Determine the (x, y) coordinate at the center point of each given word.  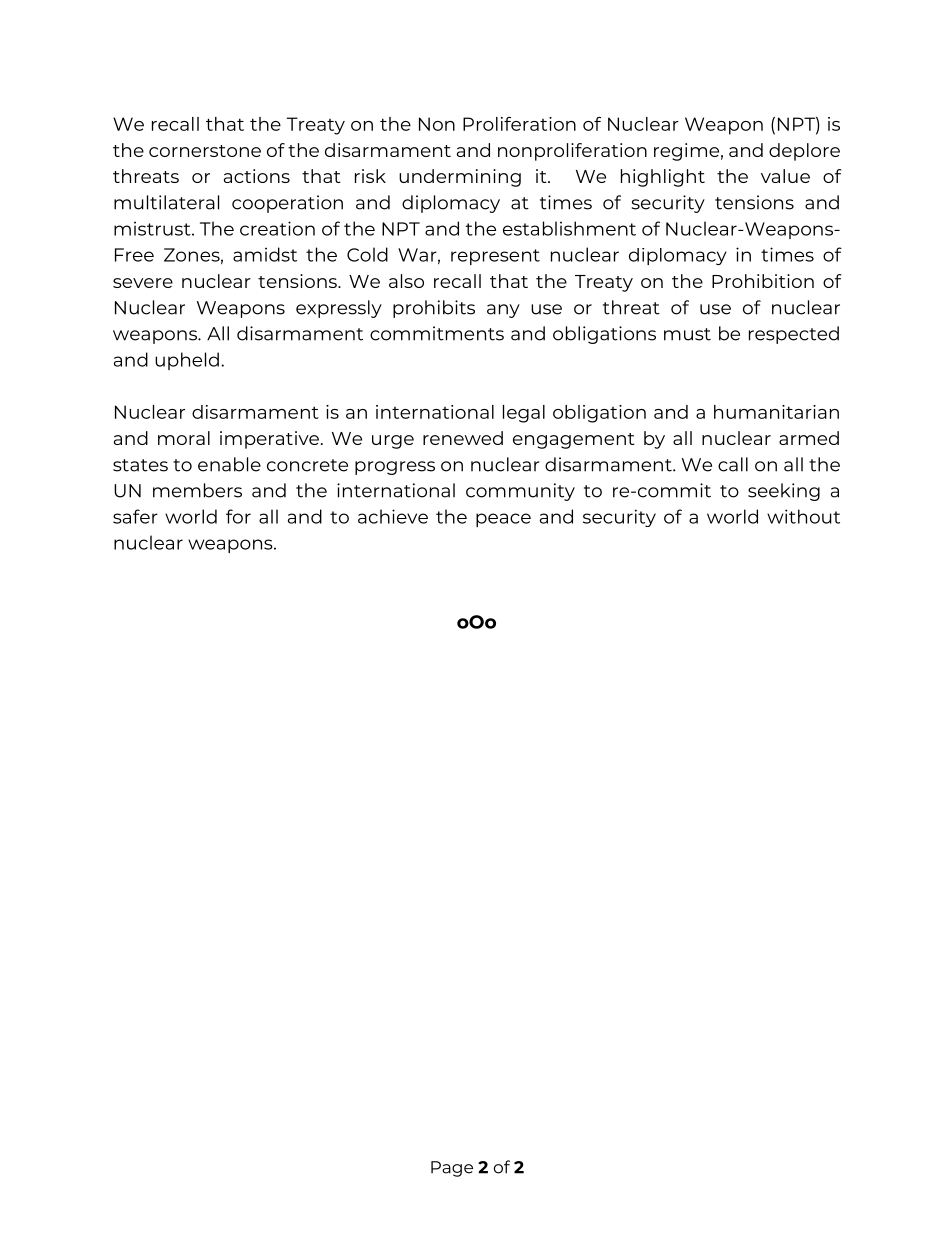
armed (809, 438)
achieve (393, 516)
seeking (784, 492)
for (238, 516)
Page (452, 1169)
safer (135, 516)
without (803, 516)
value (785, 176)
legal (524, 414)
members (197, 490)
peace (503, 520)
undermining (460, 178)
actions (257, 176)
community (520, 492)
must (687, 334)
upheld (187, 361)
